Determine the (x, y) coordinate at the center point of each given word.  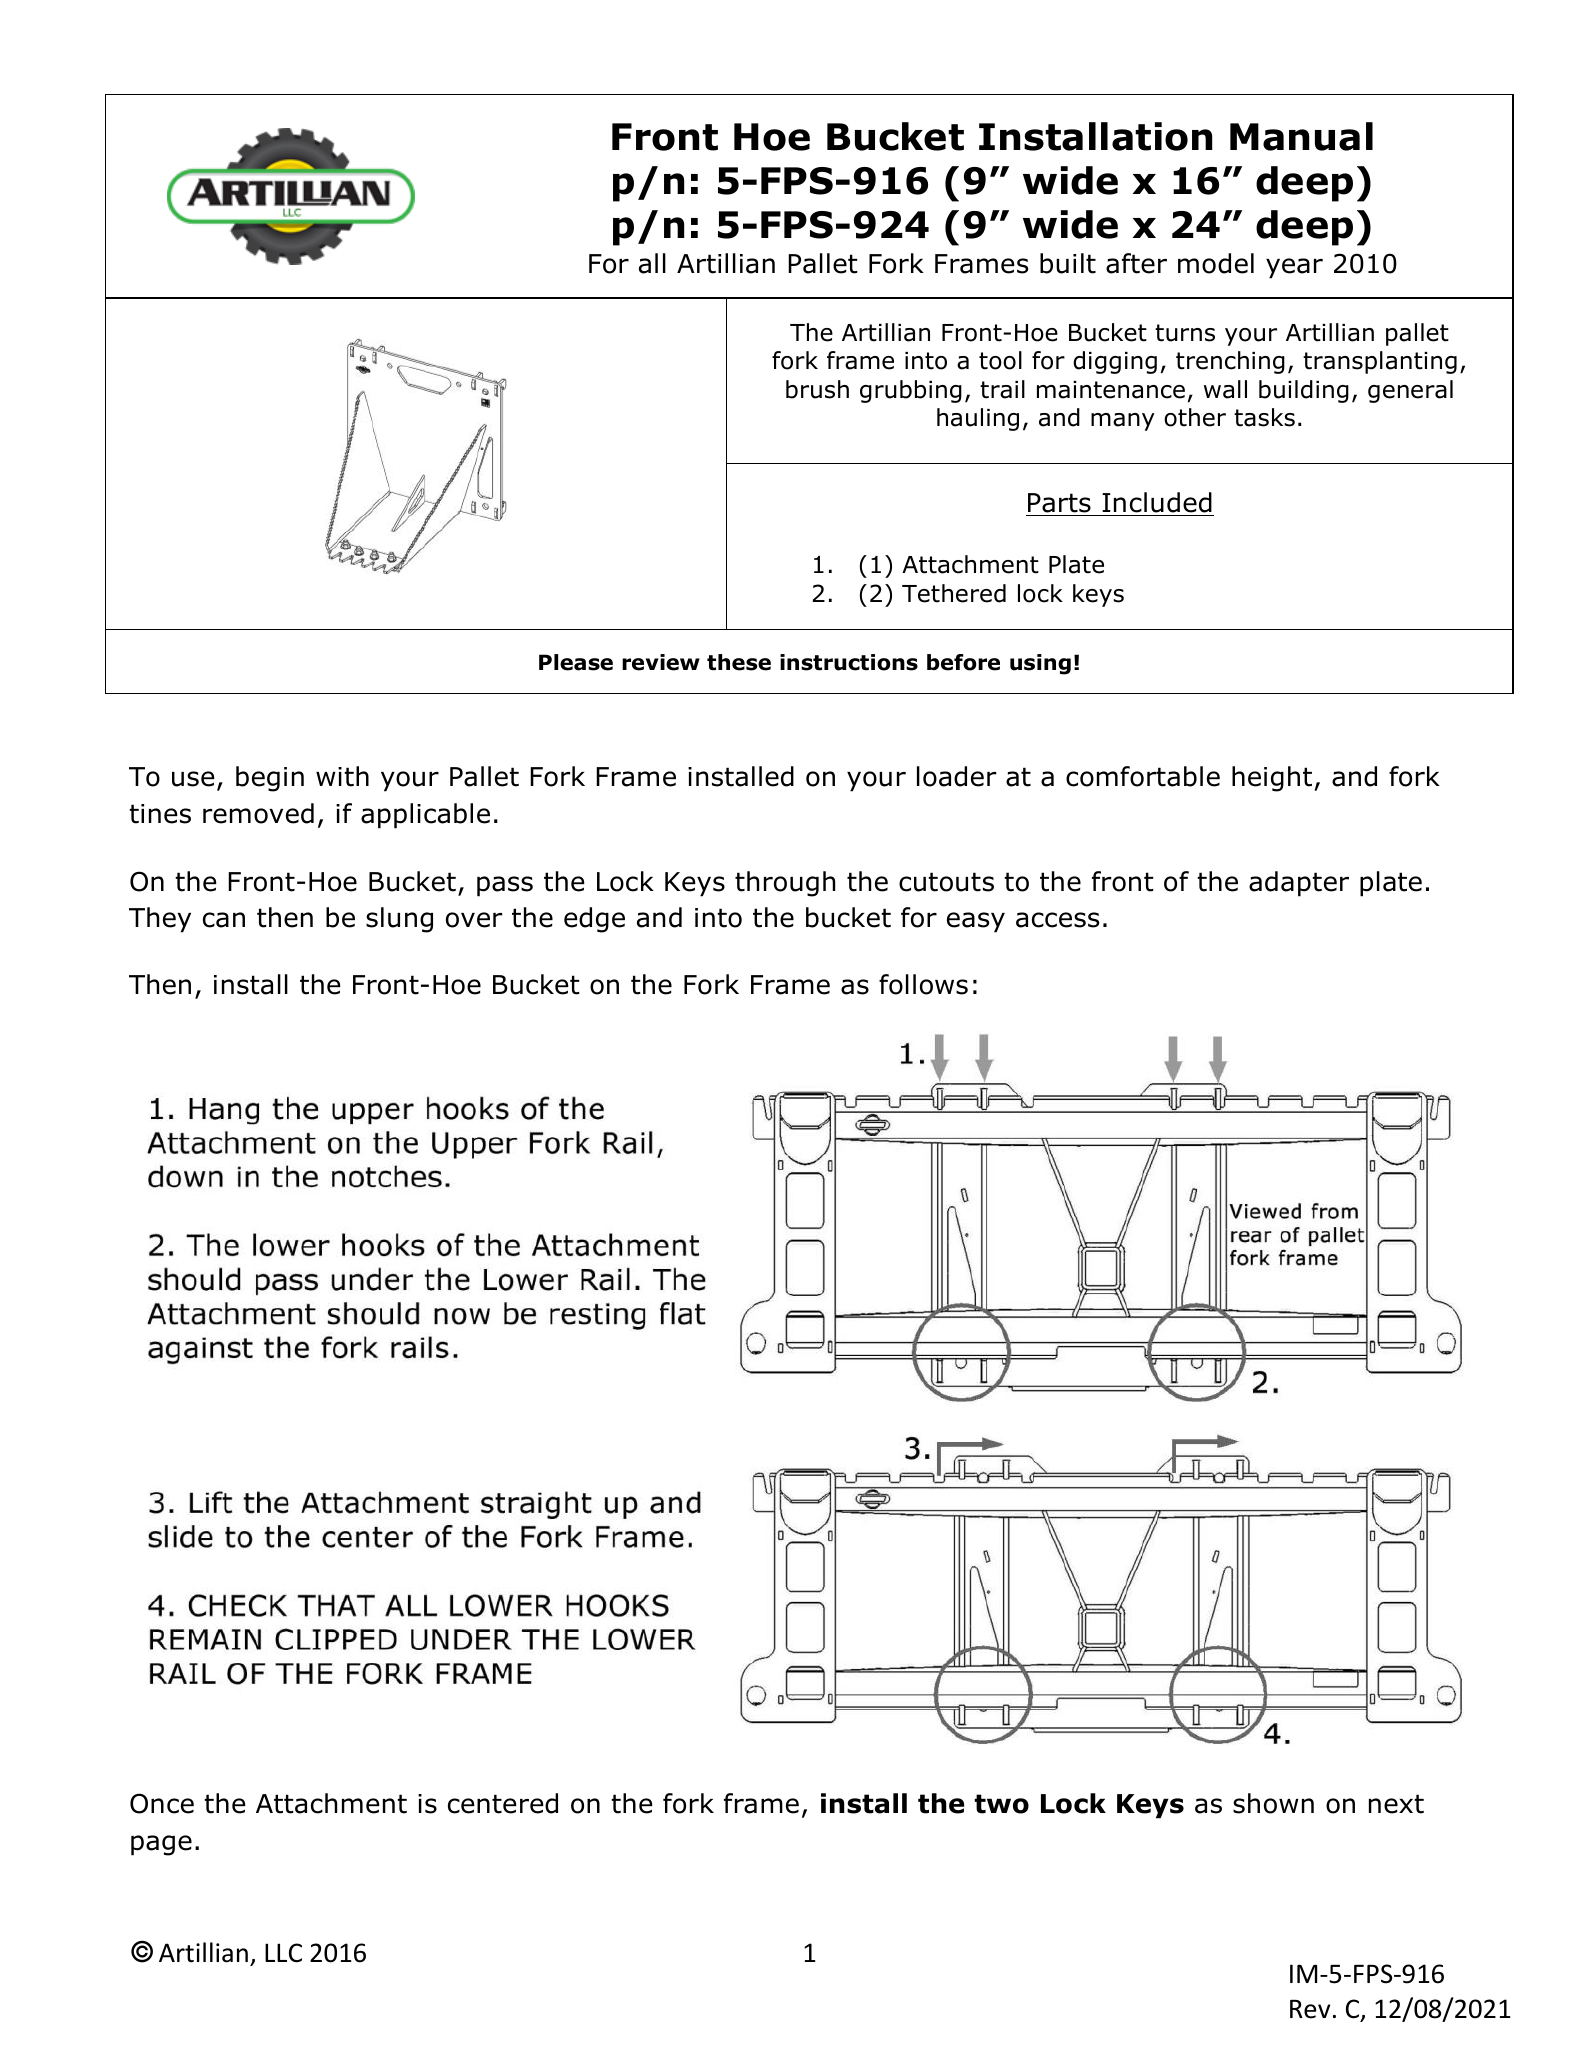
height (1273, 779)
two (1001, 1804)
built (1068, 263)
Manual (1301, 136)
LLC (283, 1953)
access (1057, 920)
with (342, 776)
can (224, 920)
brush (817, 389)
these (739, 662)
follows (923, 984)
